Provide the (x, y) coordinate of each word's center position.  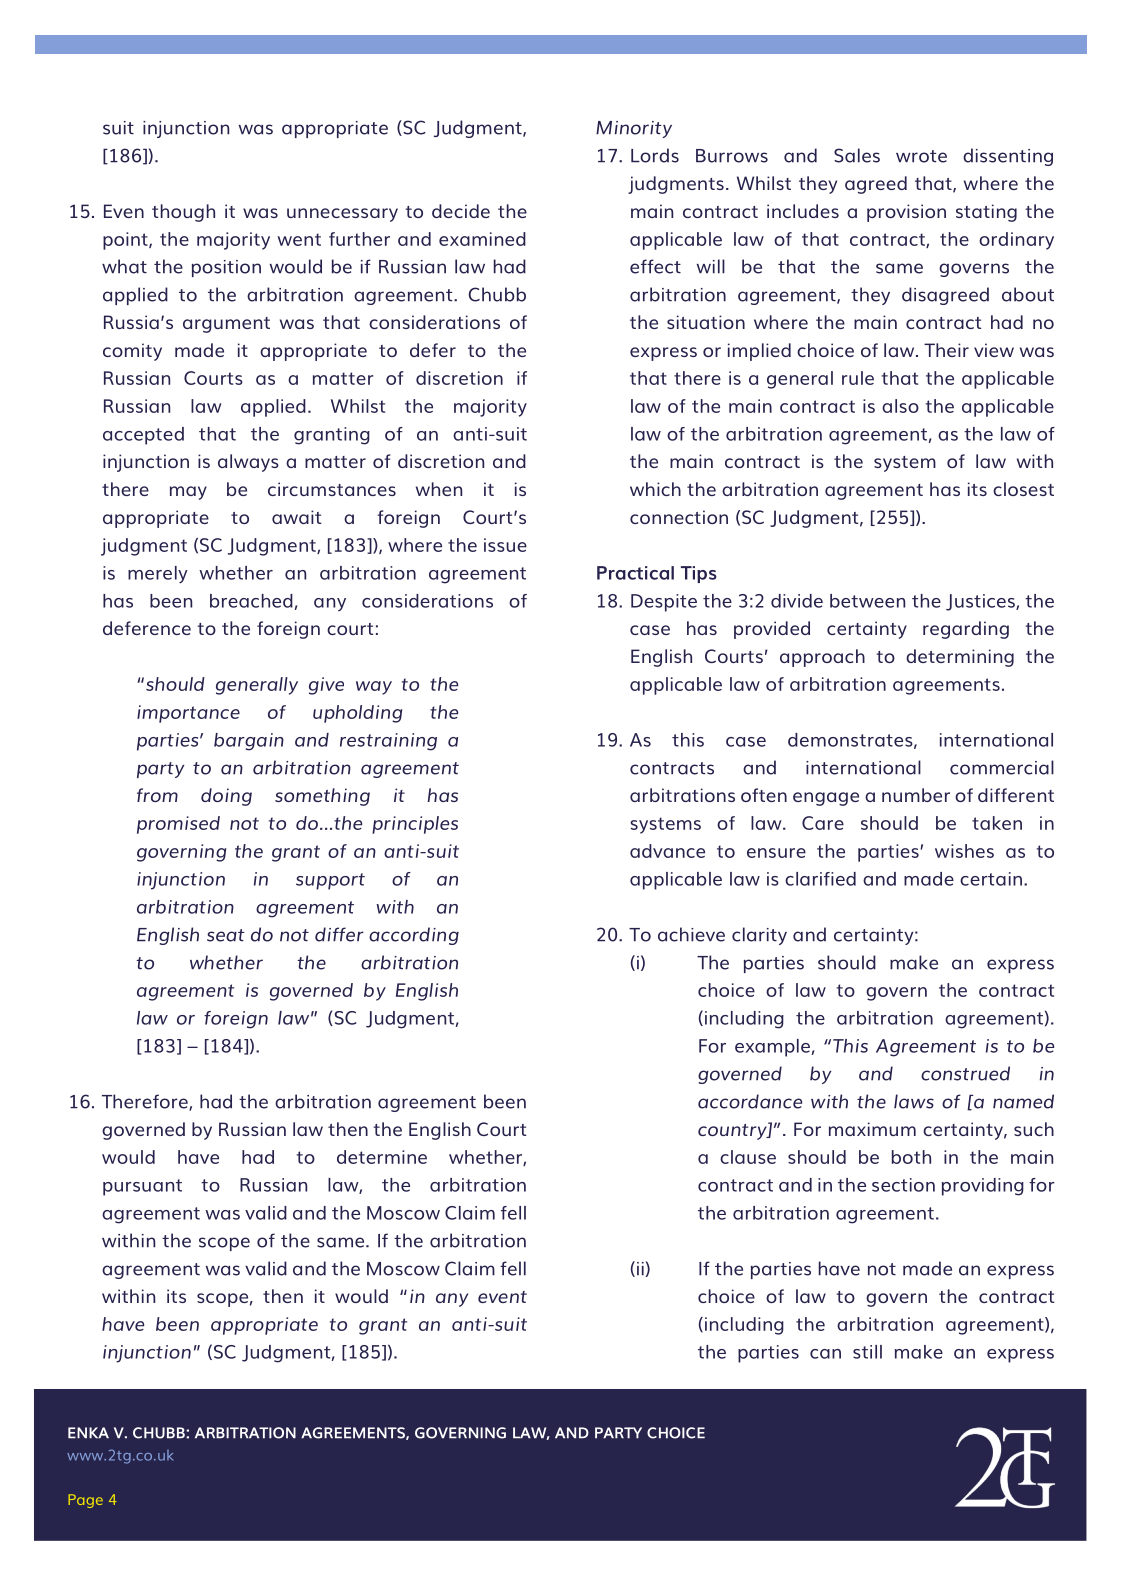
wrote (921, 156)
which (655, 489)
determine (382, 1157)
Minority (634, 129)
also (900, 406)
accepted (143, 436)
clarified (820, 879)
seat (226, 935)
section (903, 1185)
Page (85, 1501)
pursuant (142, 1187)
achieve (691, 934)
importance (188, 714)
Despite (664, 603)
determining (960, 658)
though (183, 213)
